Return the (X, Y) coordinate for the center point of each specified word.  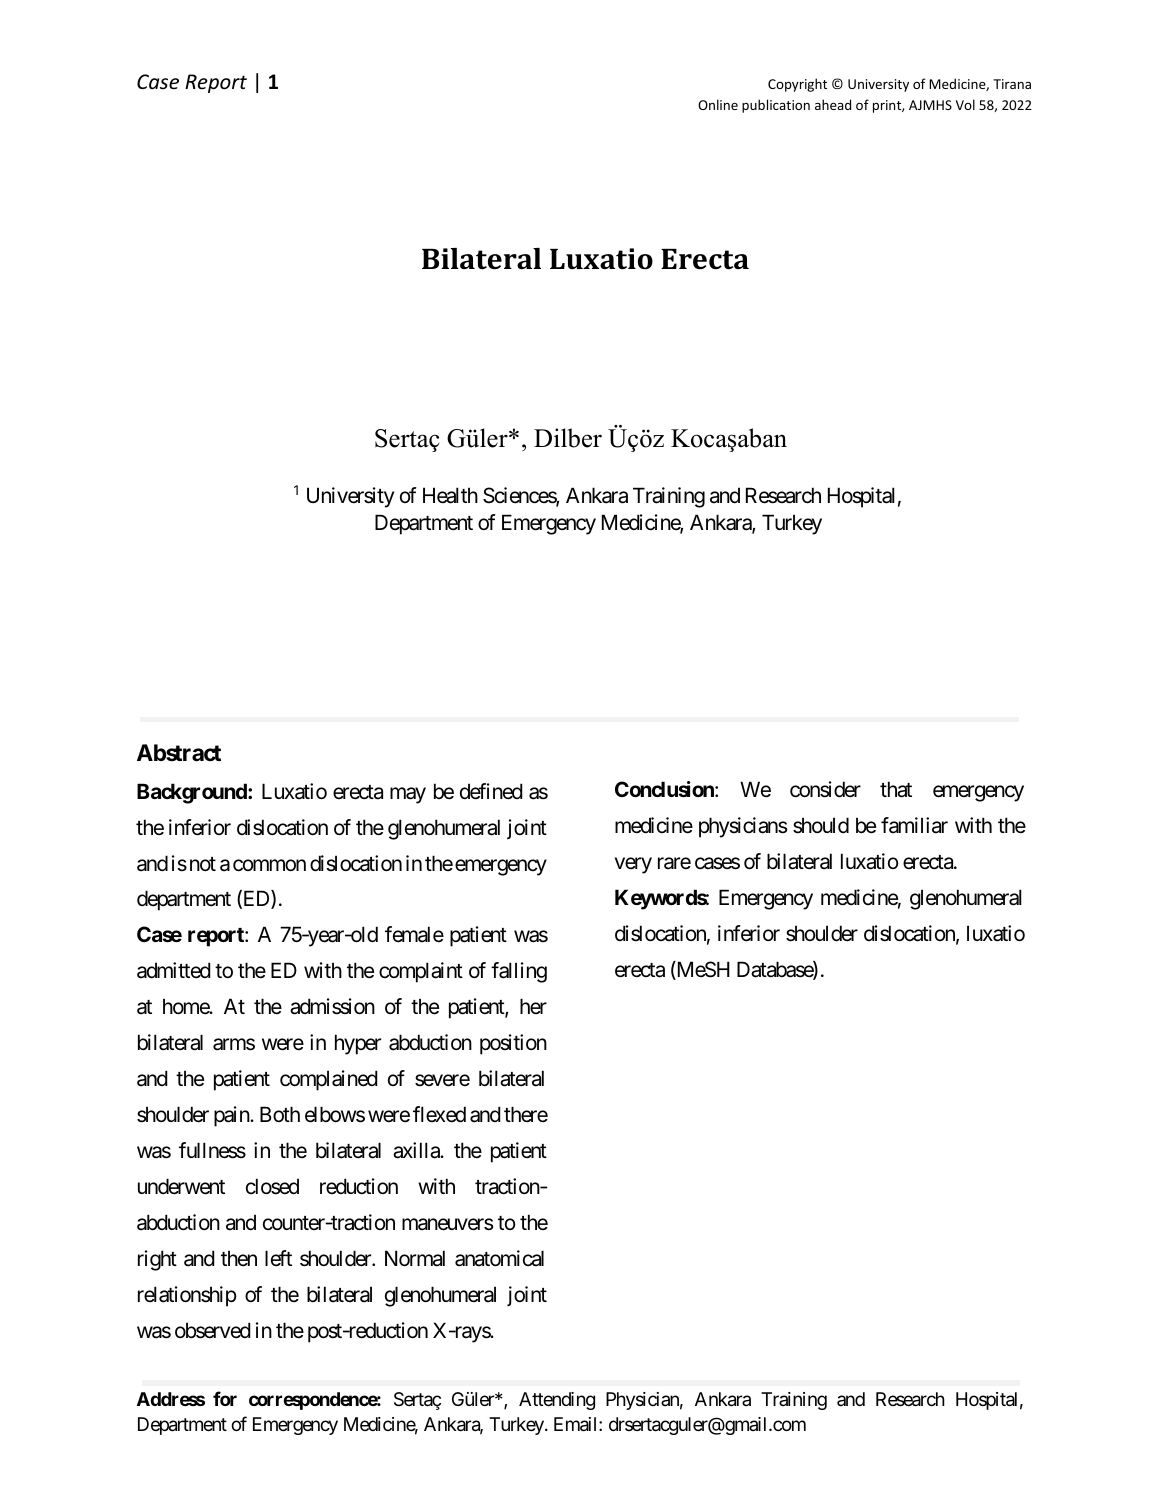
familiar (914, 825)
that (896, 789)
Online (718, 104)
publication (776, 106)
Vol (965, 104)
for (225, 1398)
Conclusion (665, 789)
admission (332, 1006)
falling (519, 972)
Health (450, 495)
